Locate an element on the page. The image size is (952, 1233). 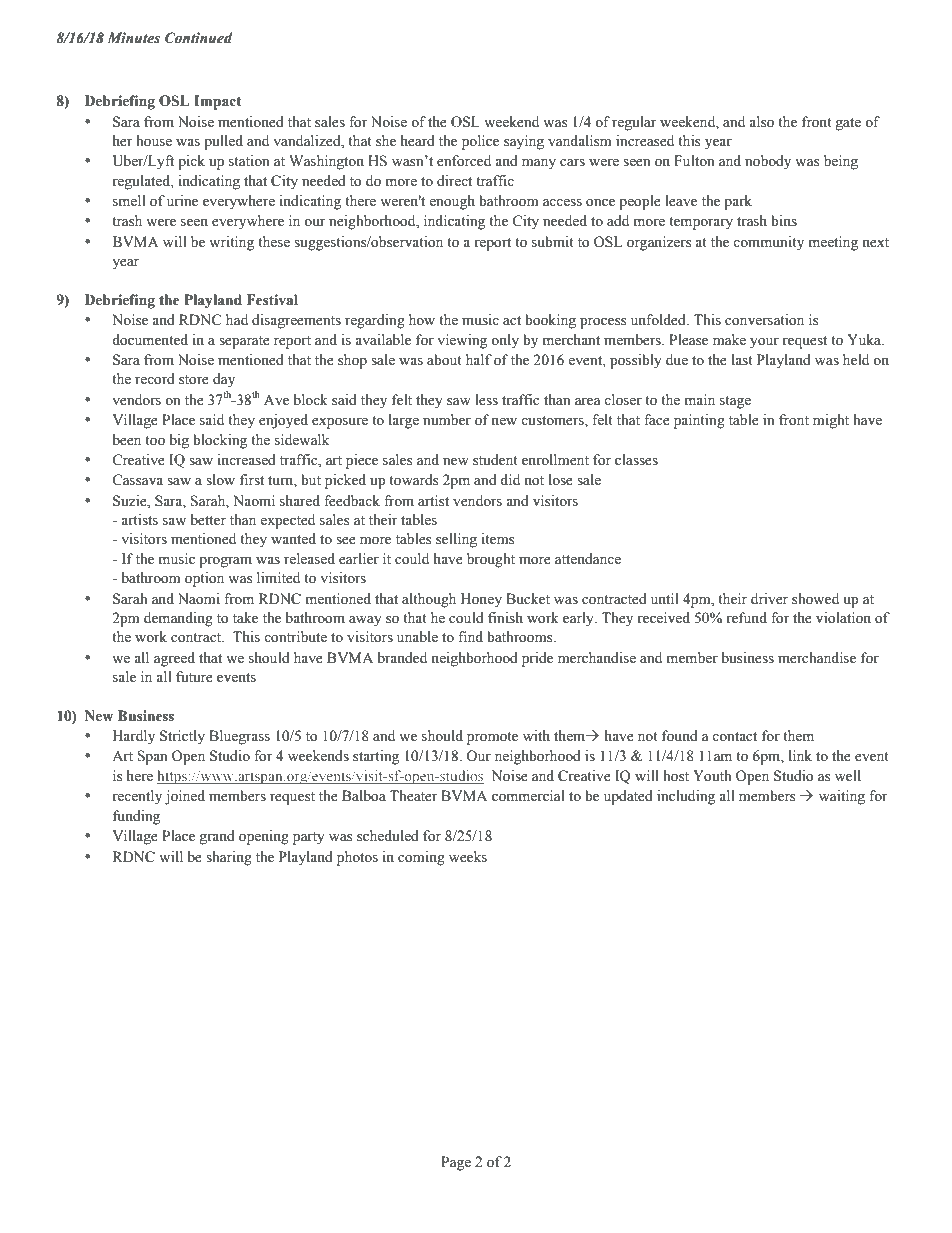
Impact is located at coordinates (218, 102).
